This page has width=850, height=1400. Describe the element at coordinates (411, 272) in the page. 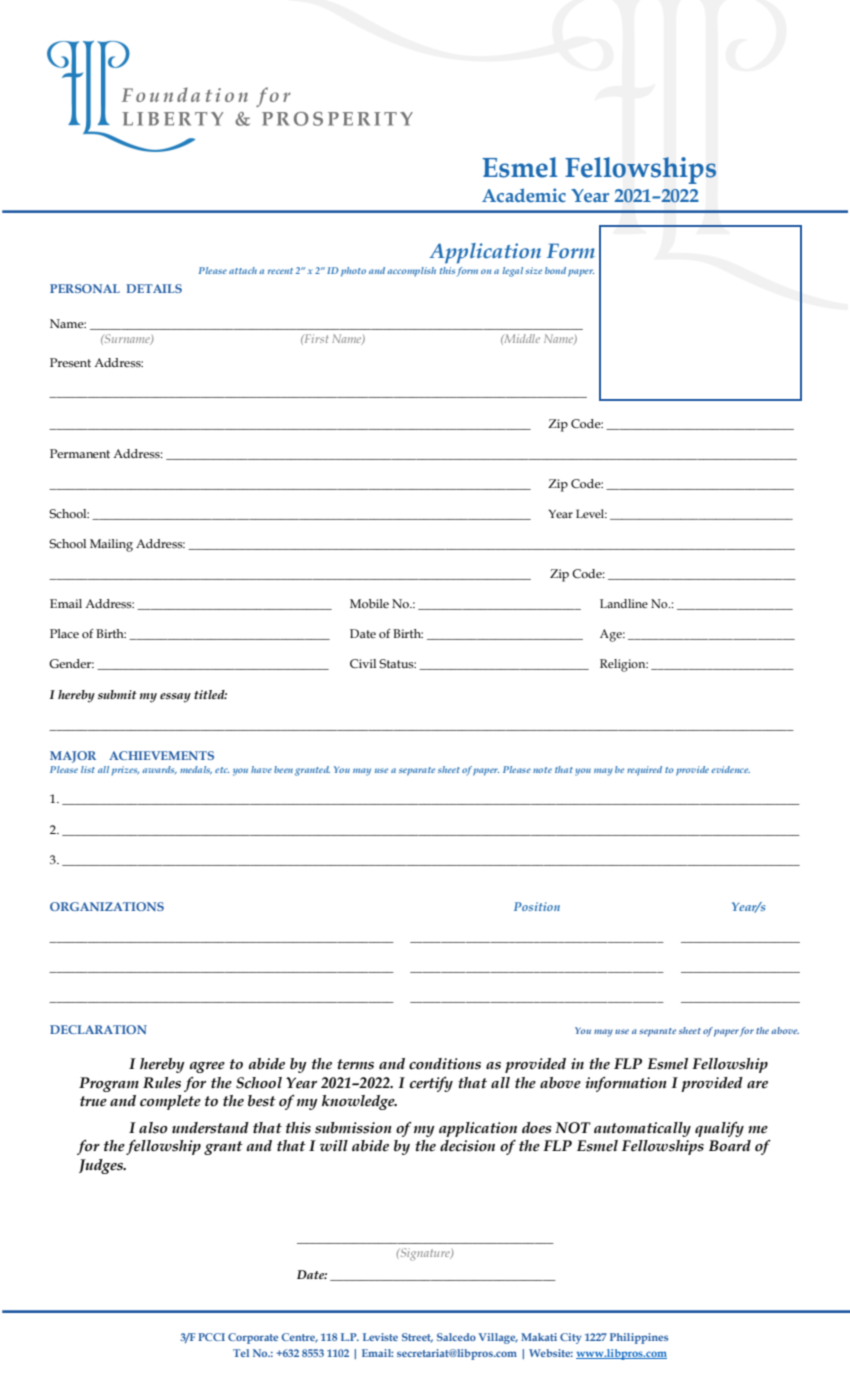

I see `accomplish` at that location.
